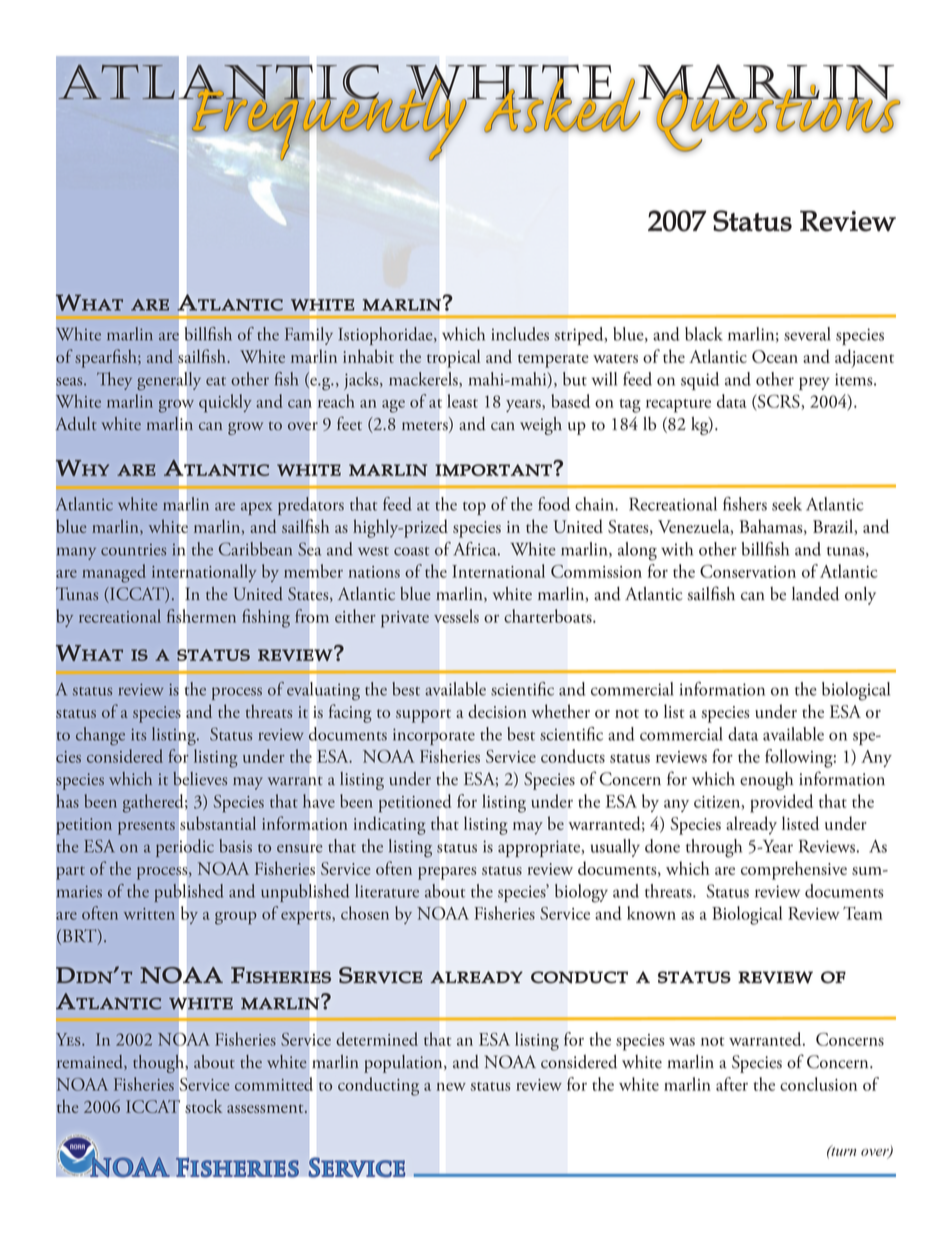 This image has height=1233, width=952. What do you see at coordinates (114, 573) in the image?
I see `managed` at bounding box center [114, 573].
